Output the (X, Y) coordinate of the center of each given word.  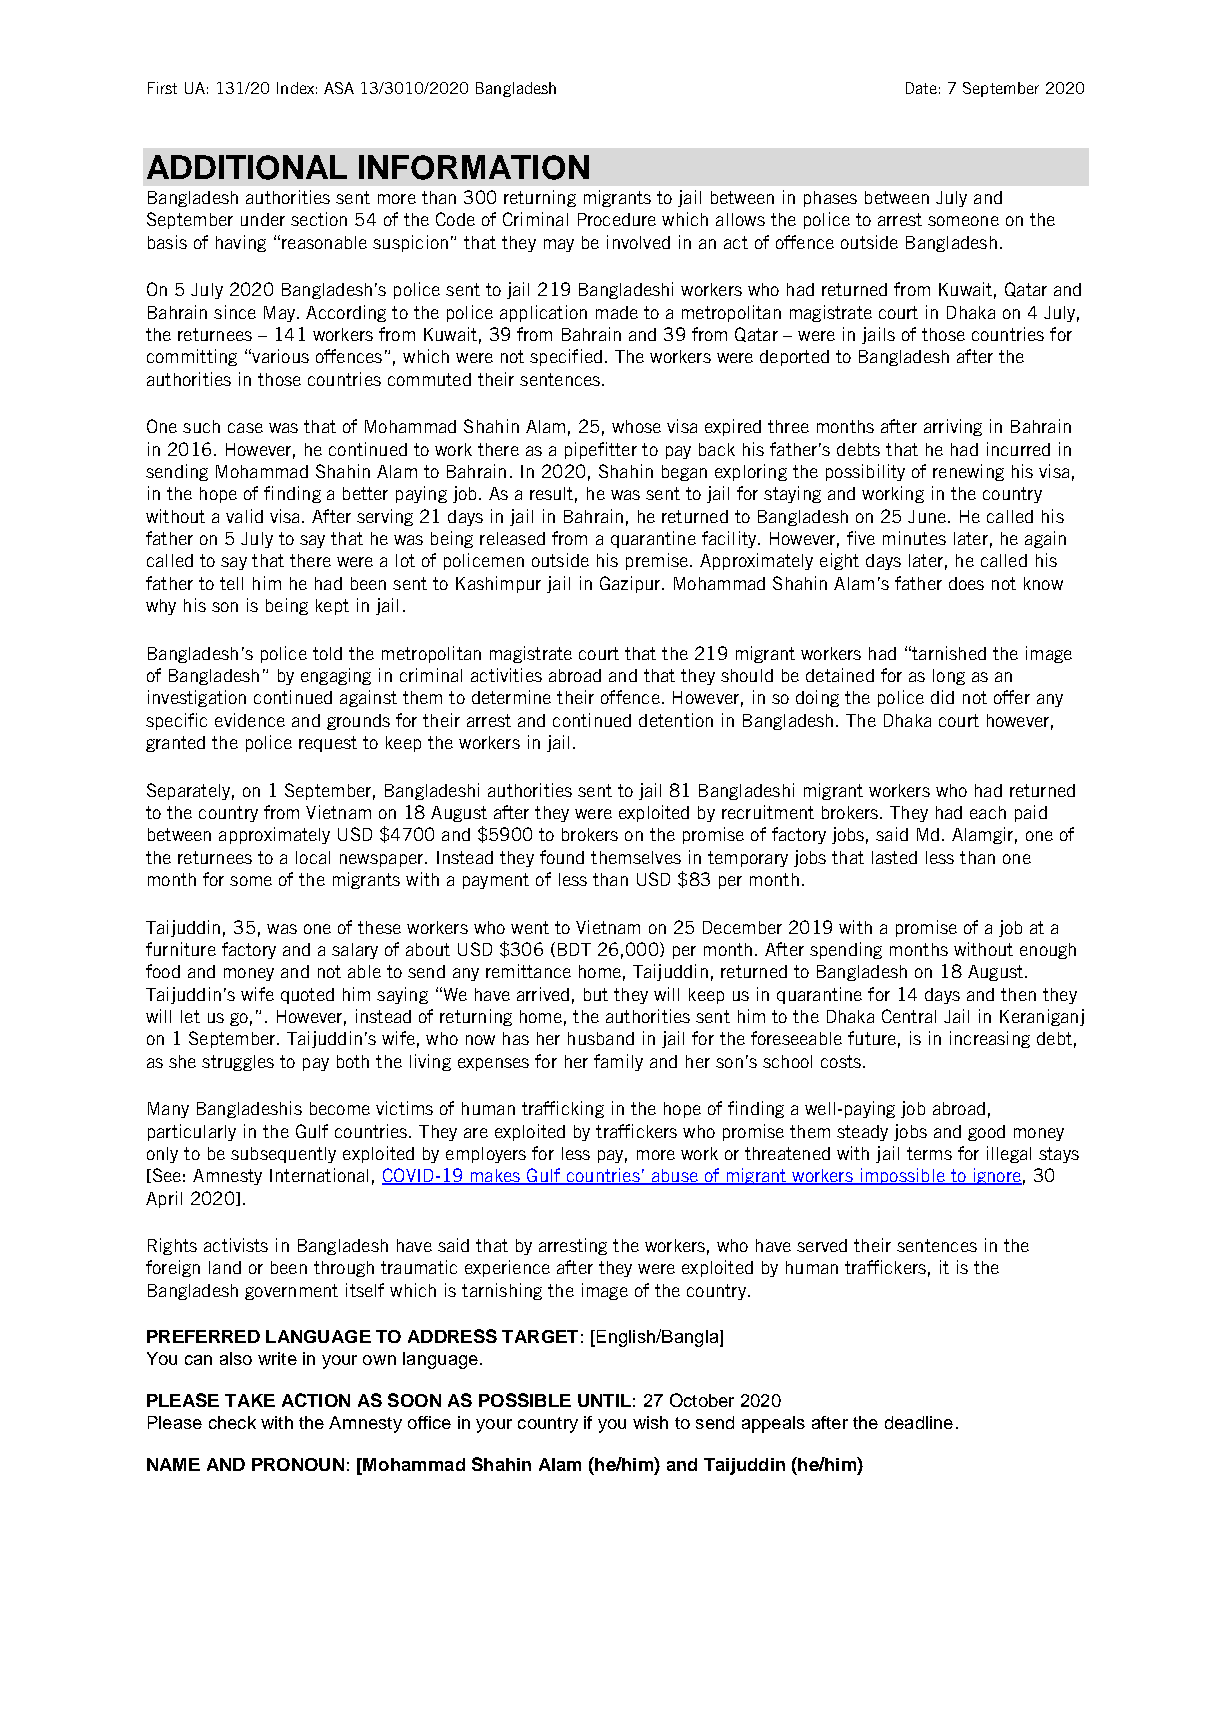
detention (676, 720)
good (986, 1133)
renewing (968, 472)
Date (921, 88)
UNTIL (604, 1400)
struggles (238, 1063)
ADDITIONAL (247, 167)
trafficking (563, 1109)
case (245, 428)
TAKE (250, 1400)
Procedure (617, 219)
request (328, 744)
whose (636, 426)
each (988, 812)
